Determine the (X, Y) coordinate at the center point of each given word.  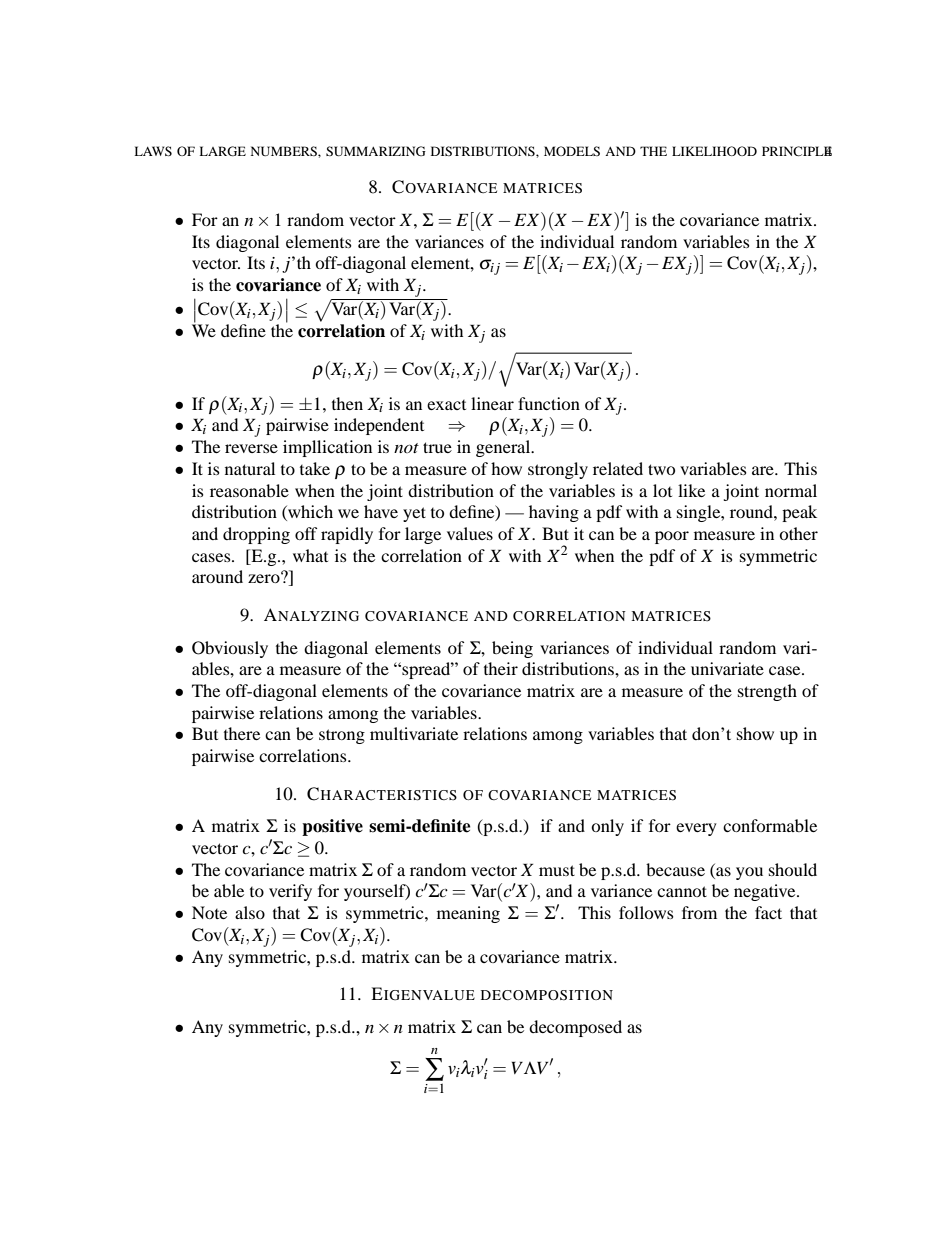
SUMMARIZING (376, 151)
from (699, 912)
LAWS (153, 151)
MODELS (572, 151)
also (250, 912)
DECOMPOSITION (547, 995)
